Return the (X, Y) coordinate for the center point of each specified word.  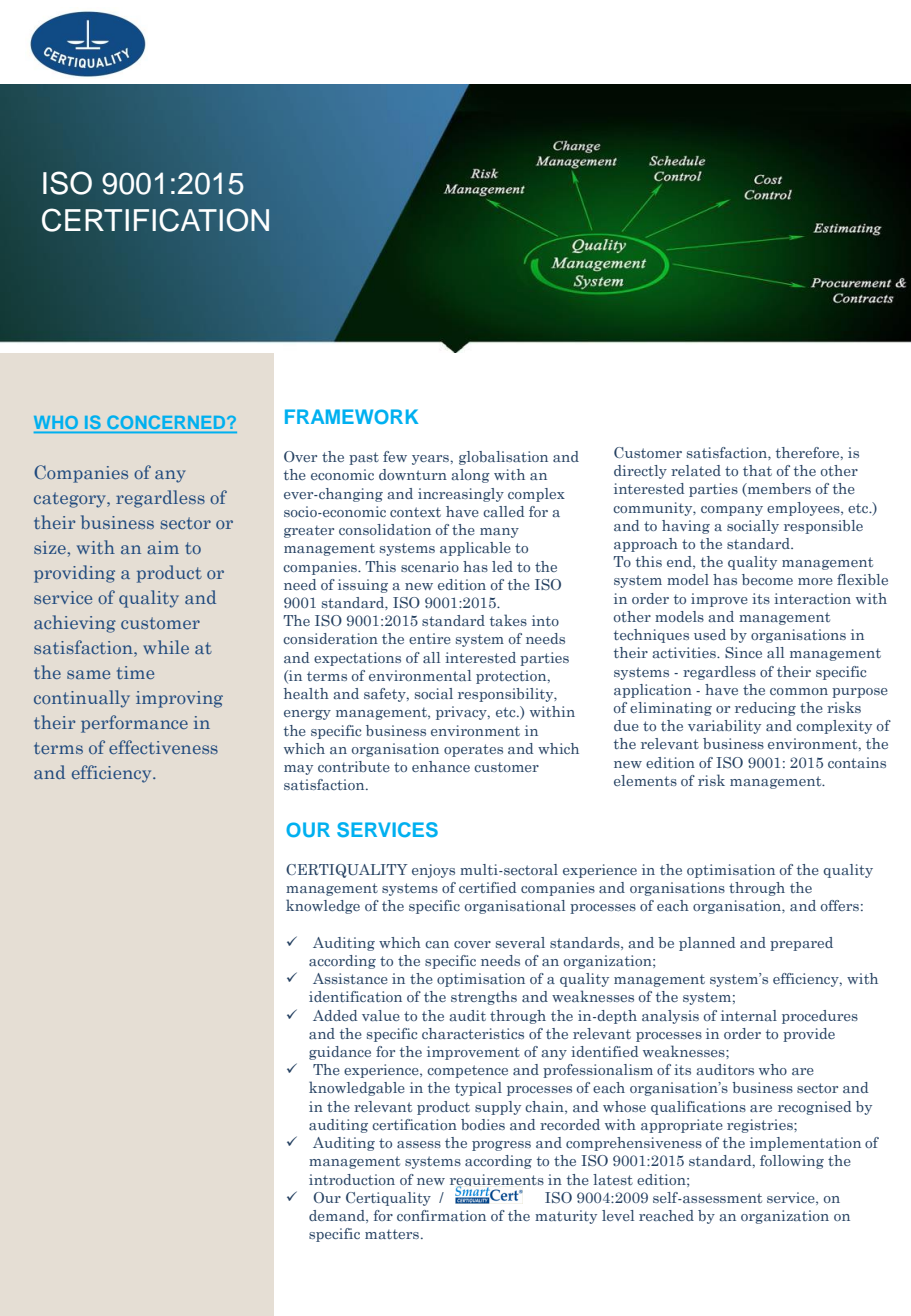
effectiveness (163, 747)
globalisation (503, 458)
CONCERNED (168, 422)
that (757, 470)
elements (645, 780)
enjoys (433, 871)
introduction (352, 1179)
